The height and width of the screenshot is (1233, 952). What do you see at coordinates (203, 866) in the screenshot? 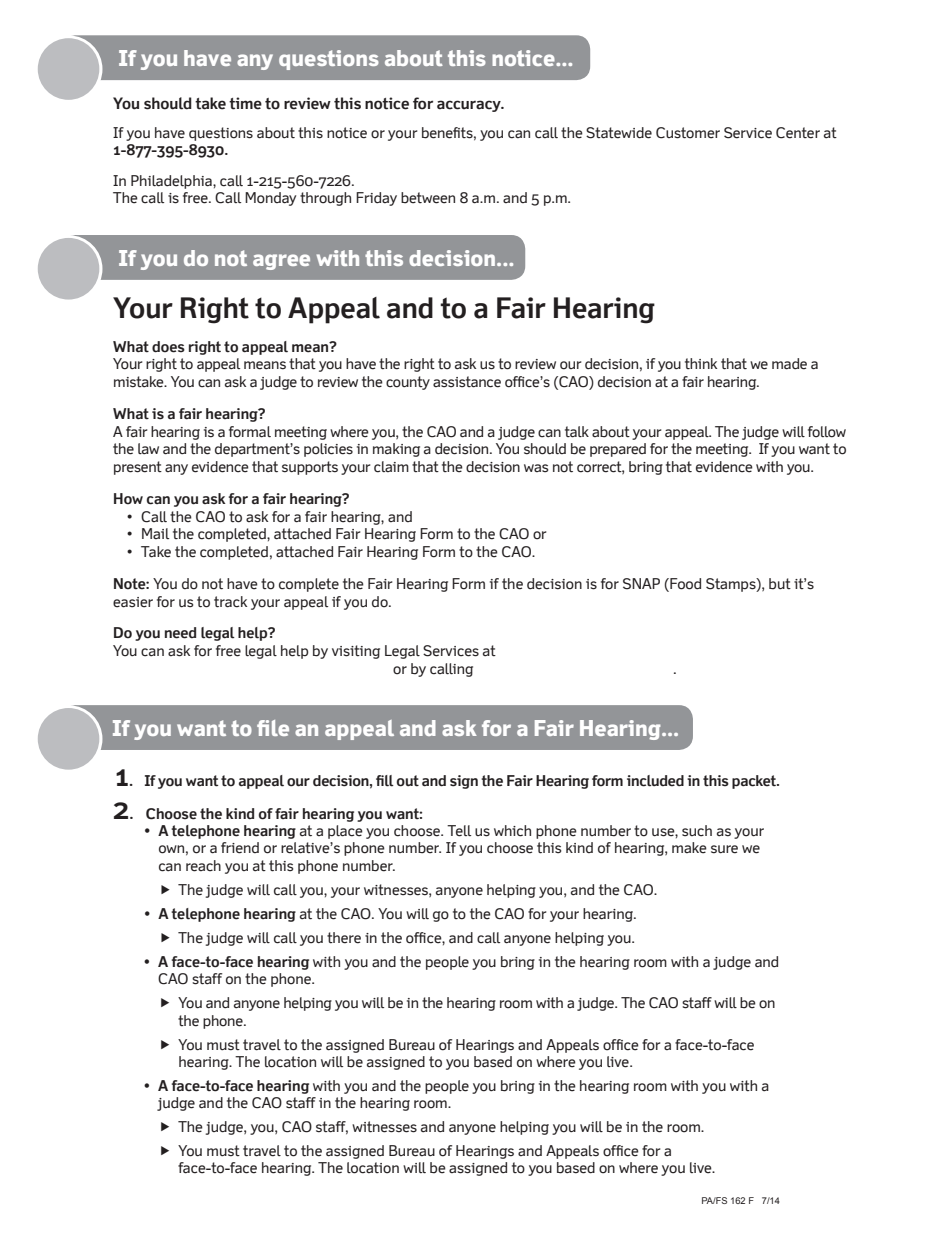
I see `reach` at bounding box center [203, 866].
